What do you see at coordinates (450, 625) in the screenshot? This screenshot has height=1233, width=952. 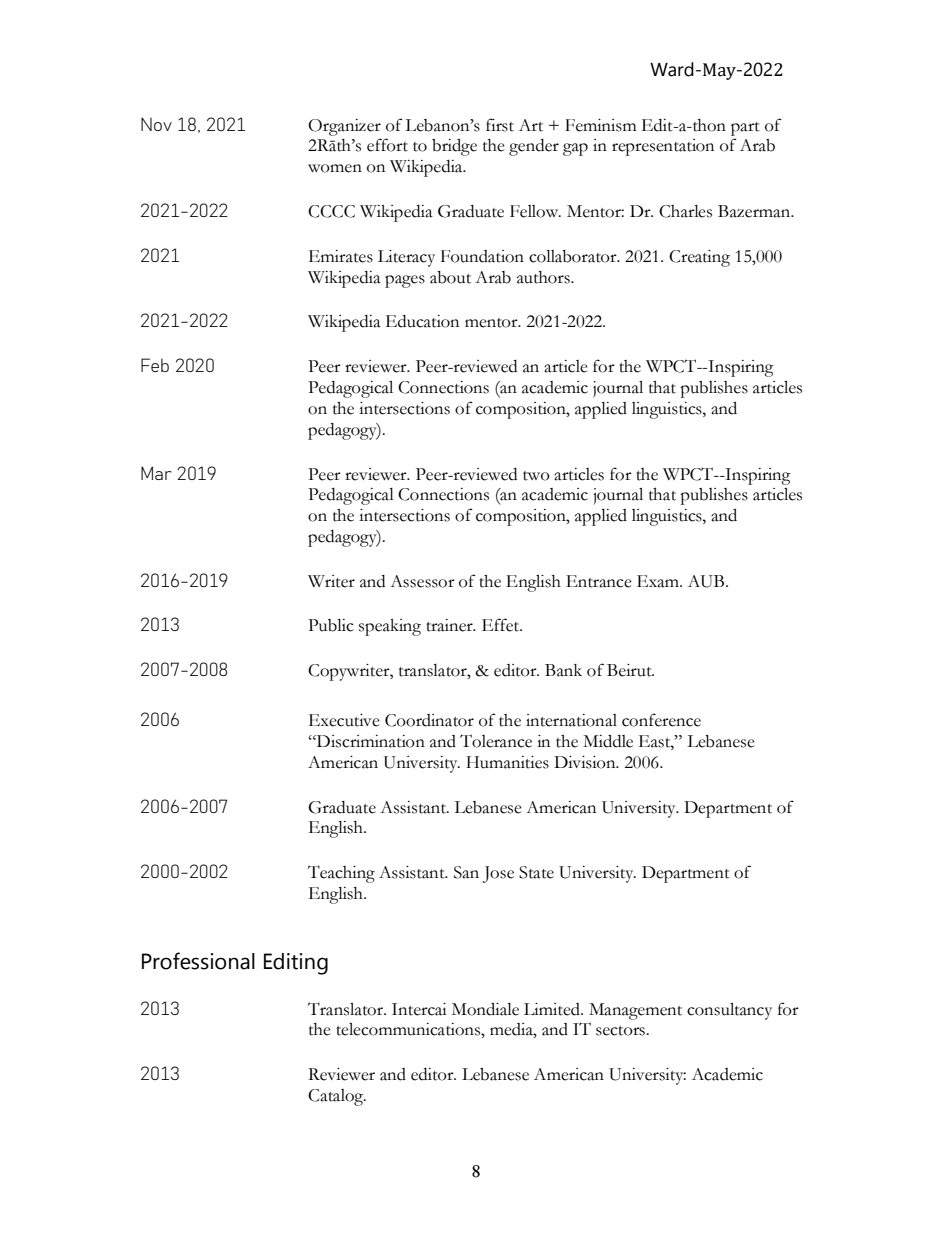 I see `trainer` at bounding box center [450, 625].
